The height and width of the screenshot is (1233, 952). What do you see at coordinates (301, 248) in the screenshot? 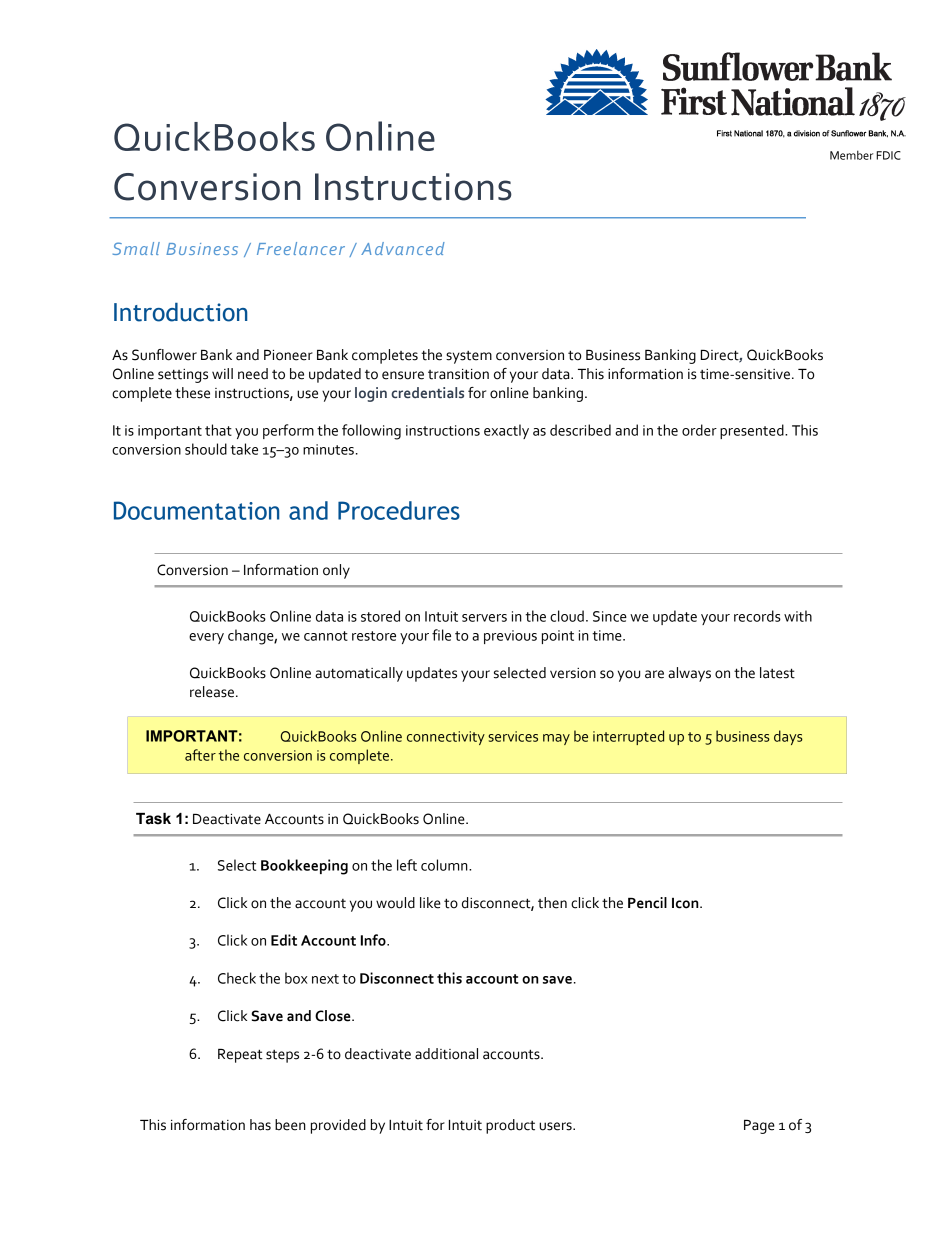
I see `Freelancer` at bounding box center [301, 248].
